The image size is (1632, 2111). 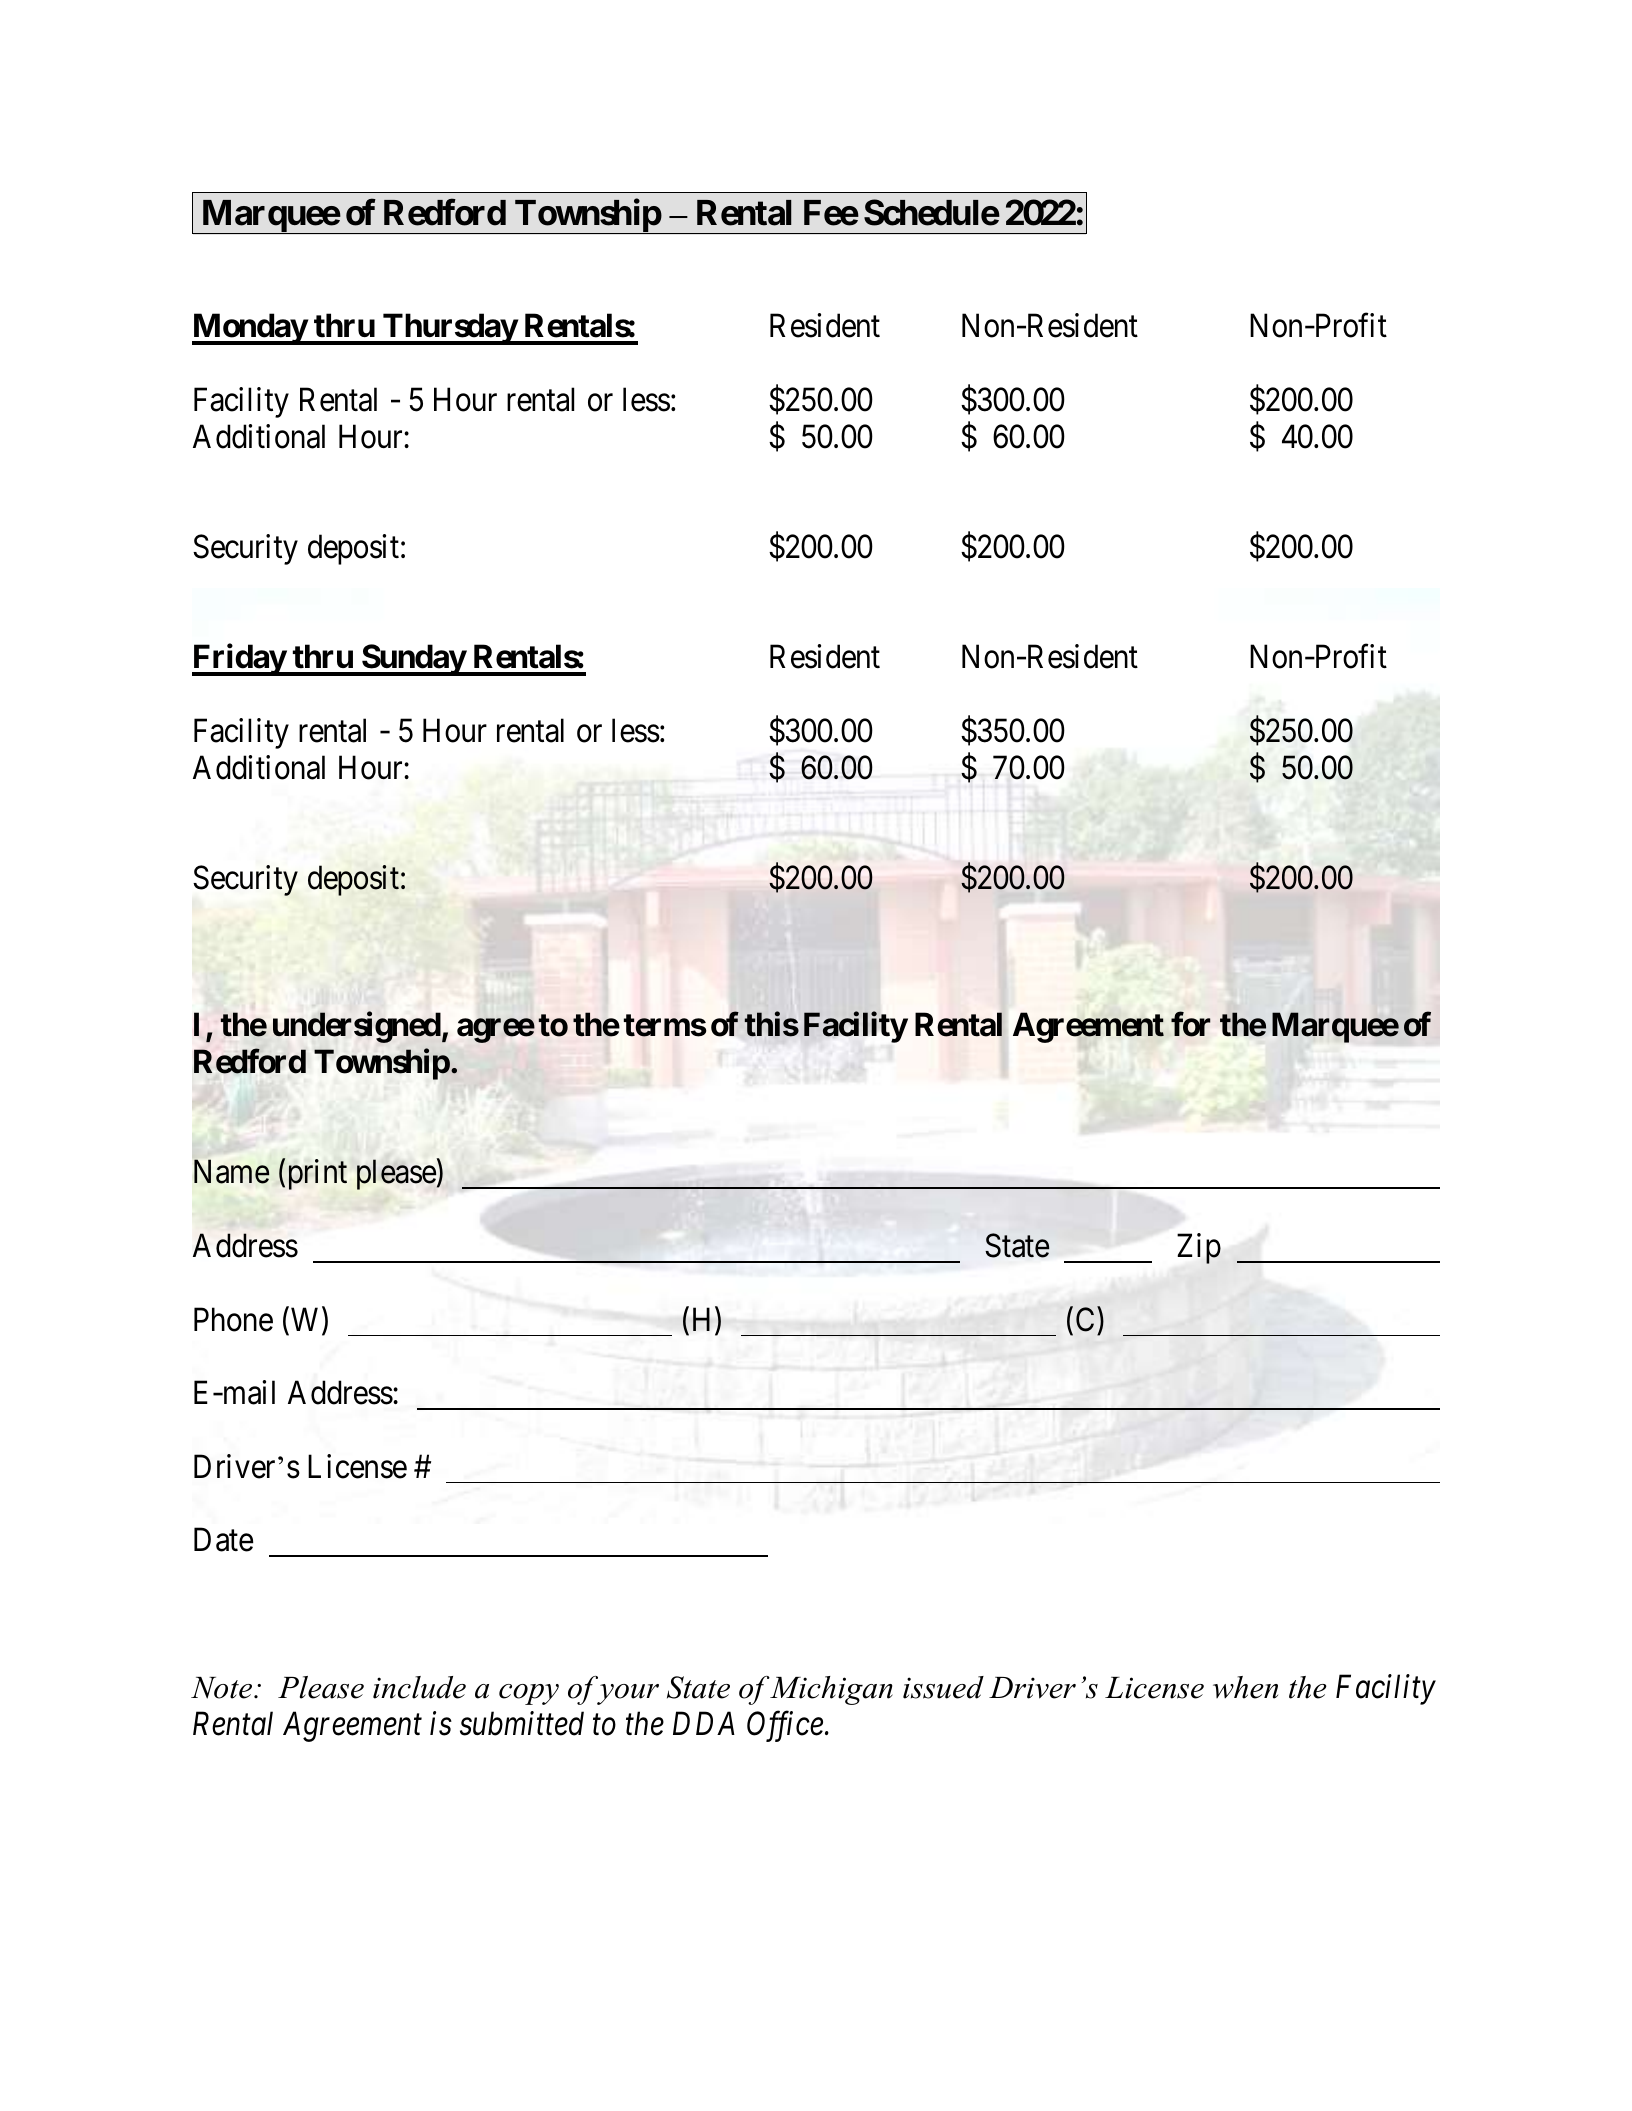 What do you see at coordinates (223, 1540) in the page?
I see `Date` at bounding box center [223, 1540].
